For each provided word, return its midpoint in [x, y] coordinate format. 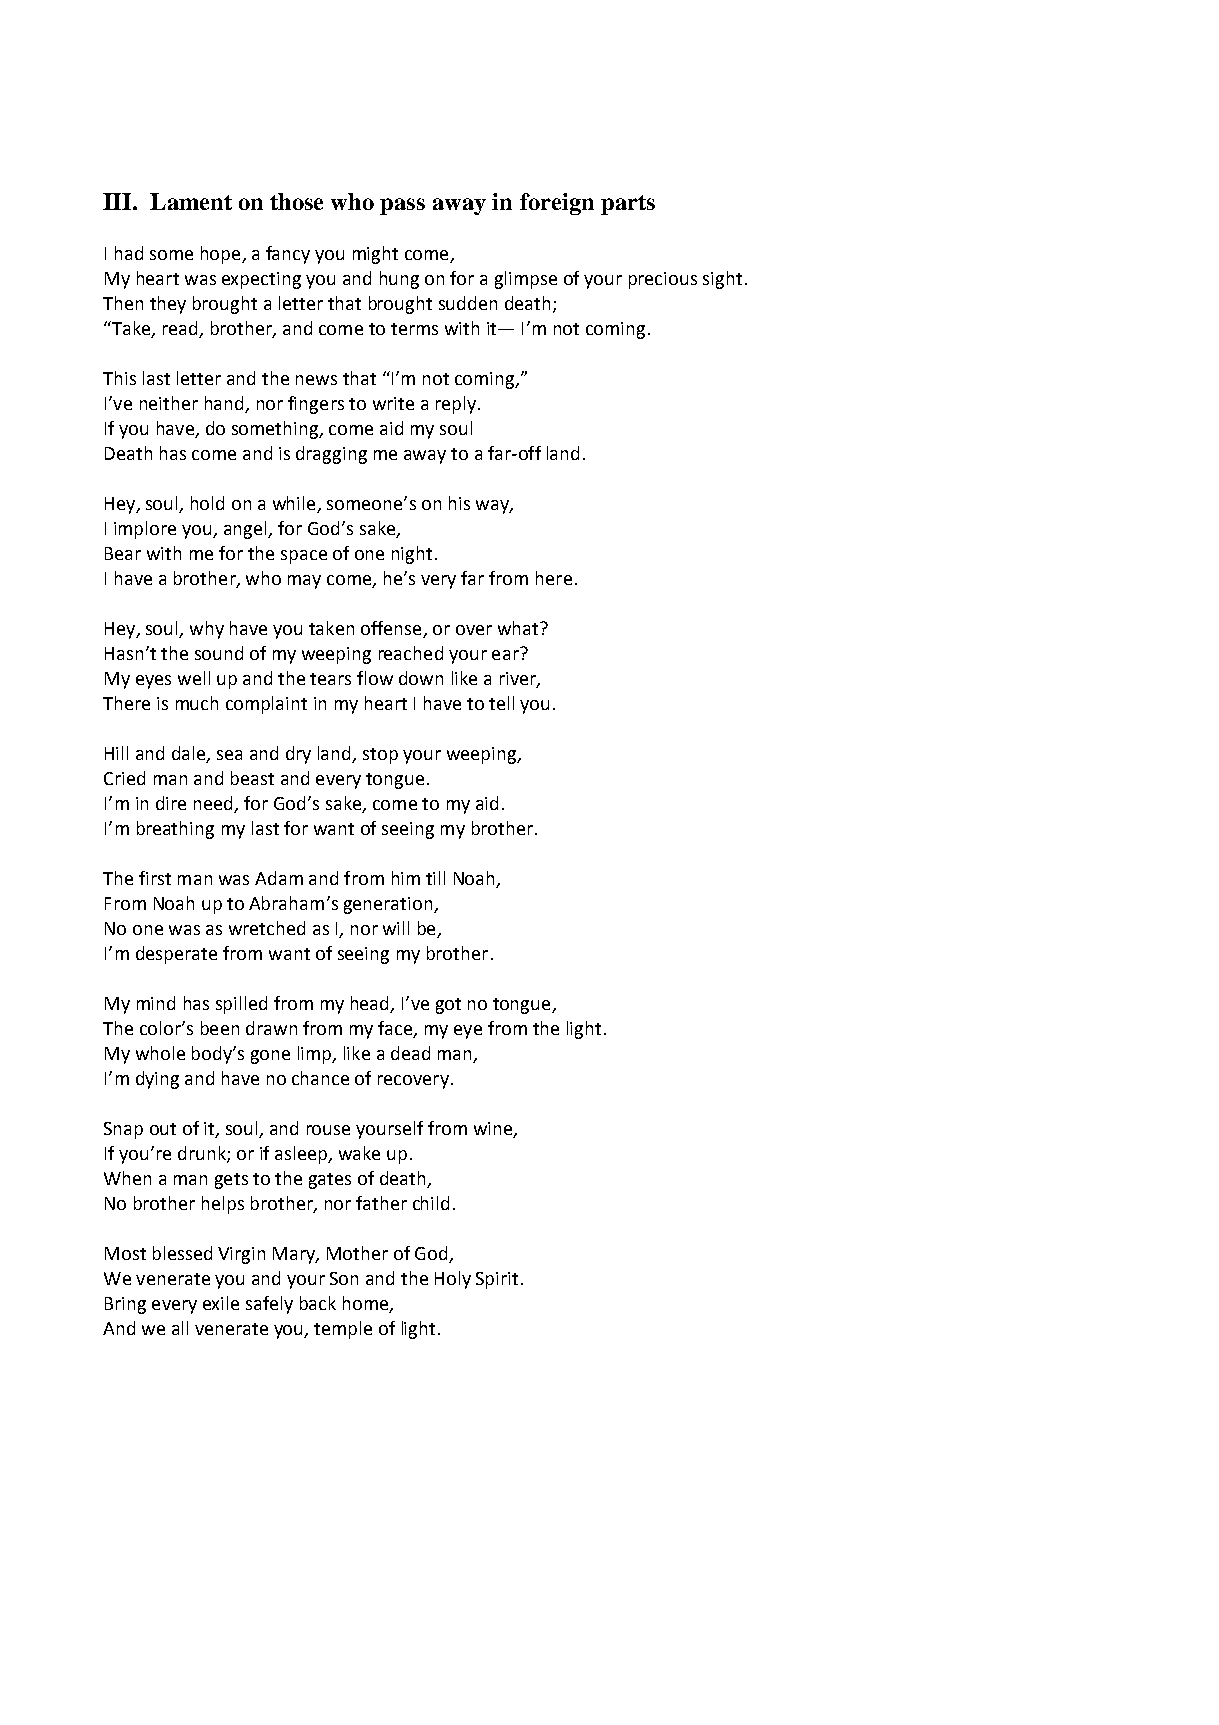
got [448, 1006]
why [207, 630]
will [396, 928]
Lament [191, 201]
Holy [453, 1280]
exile [221, 1303]
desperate [176, 955]
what [519, 628]
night [412, 555]
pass [402, 206]
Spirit [497, 1280]
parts [628, 205]
